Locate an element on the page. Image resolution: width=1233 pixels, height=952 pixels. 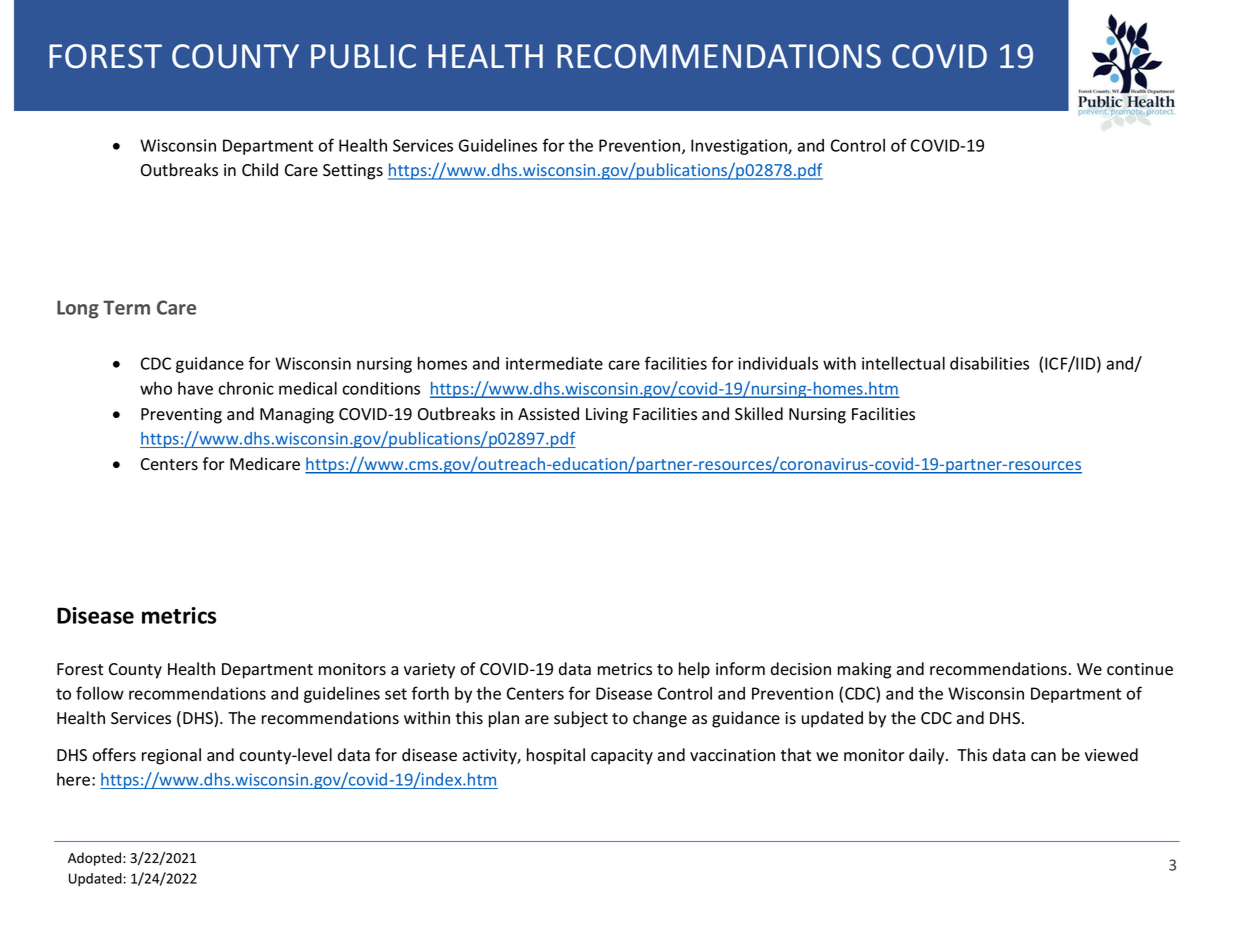
help is located at coordinates (694, 670).
